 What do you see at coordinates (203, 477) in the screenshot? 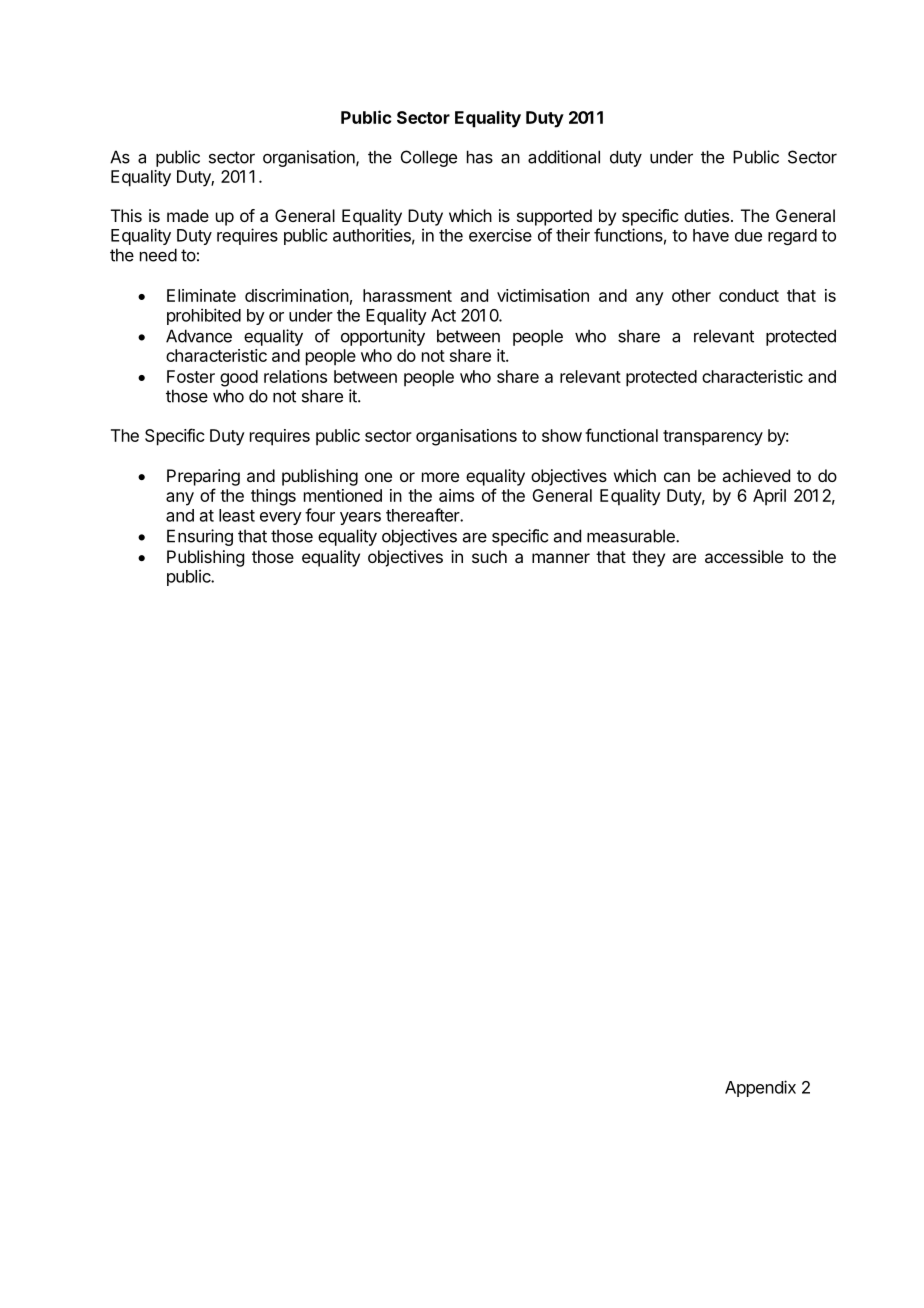
I see `Preparing` at bounding box center [203, 477].
